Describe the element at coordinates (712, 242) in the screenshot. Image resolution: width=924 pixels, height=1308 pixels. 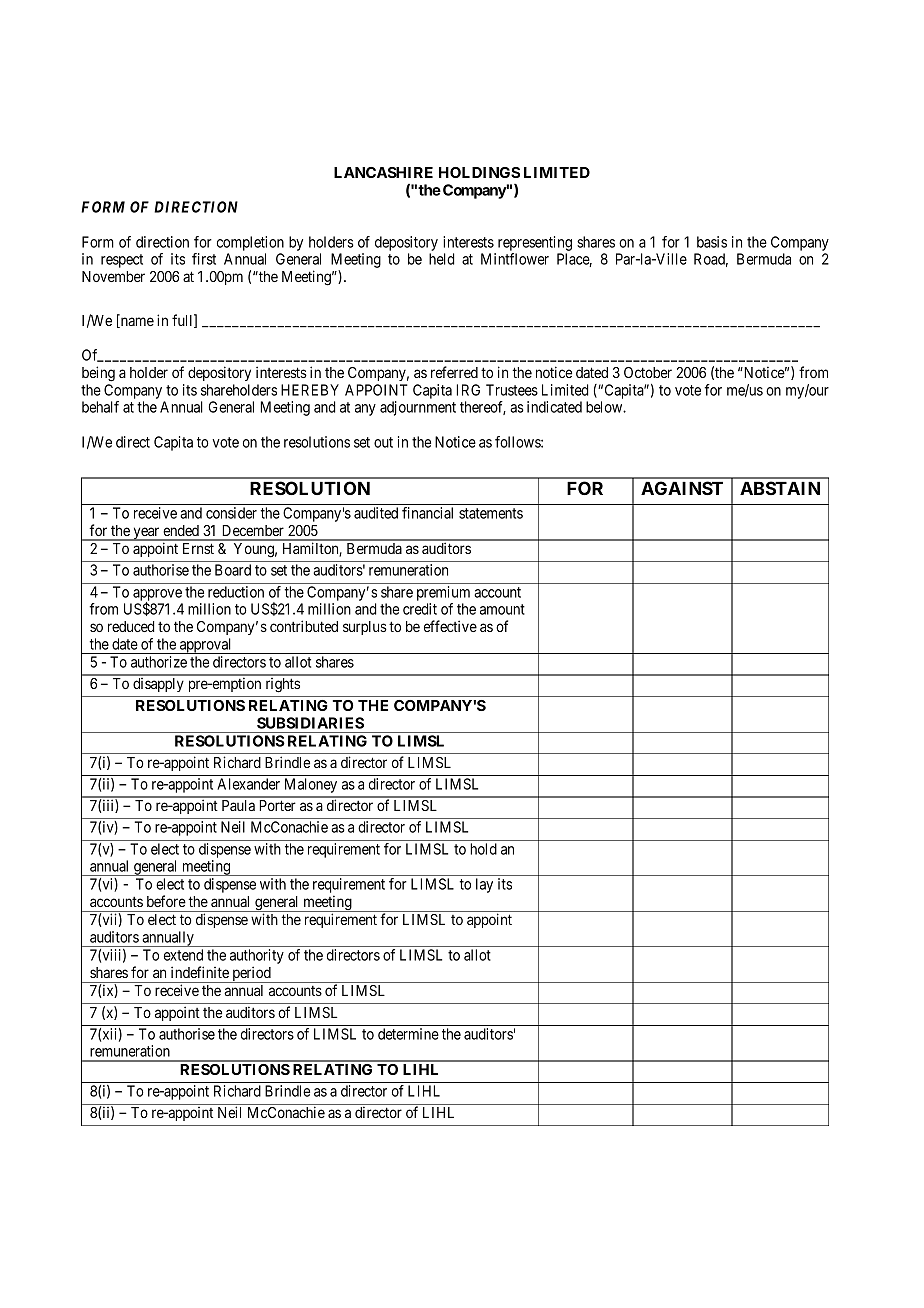
I see `basis` at that location.
